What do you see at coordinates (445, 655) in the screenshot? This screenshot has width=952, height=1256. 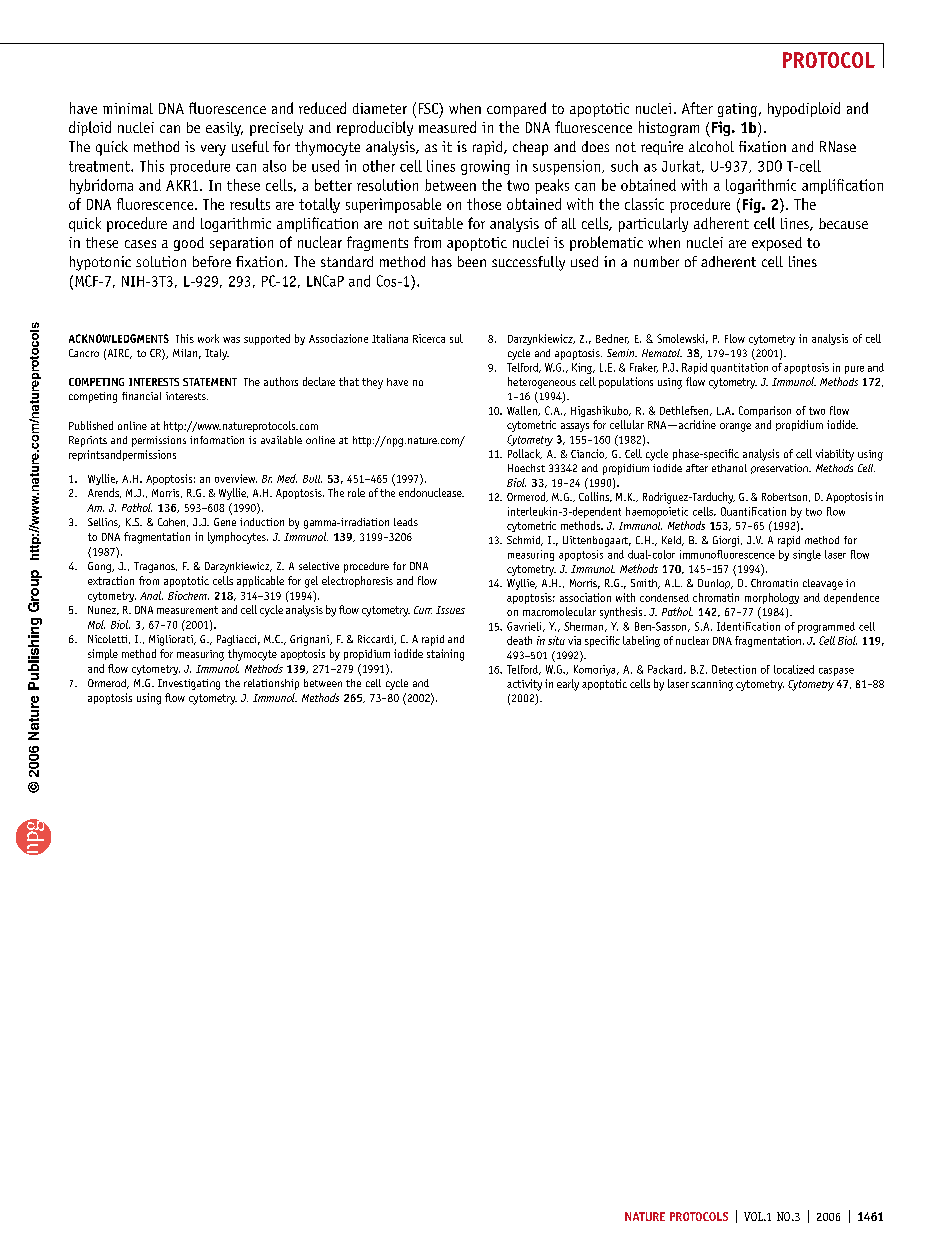 I see `staining` at bounding box center [445, 655].
